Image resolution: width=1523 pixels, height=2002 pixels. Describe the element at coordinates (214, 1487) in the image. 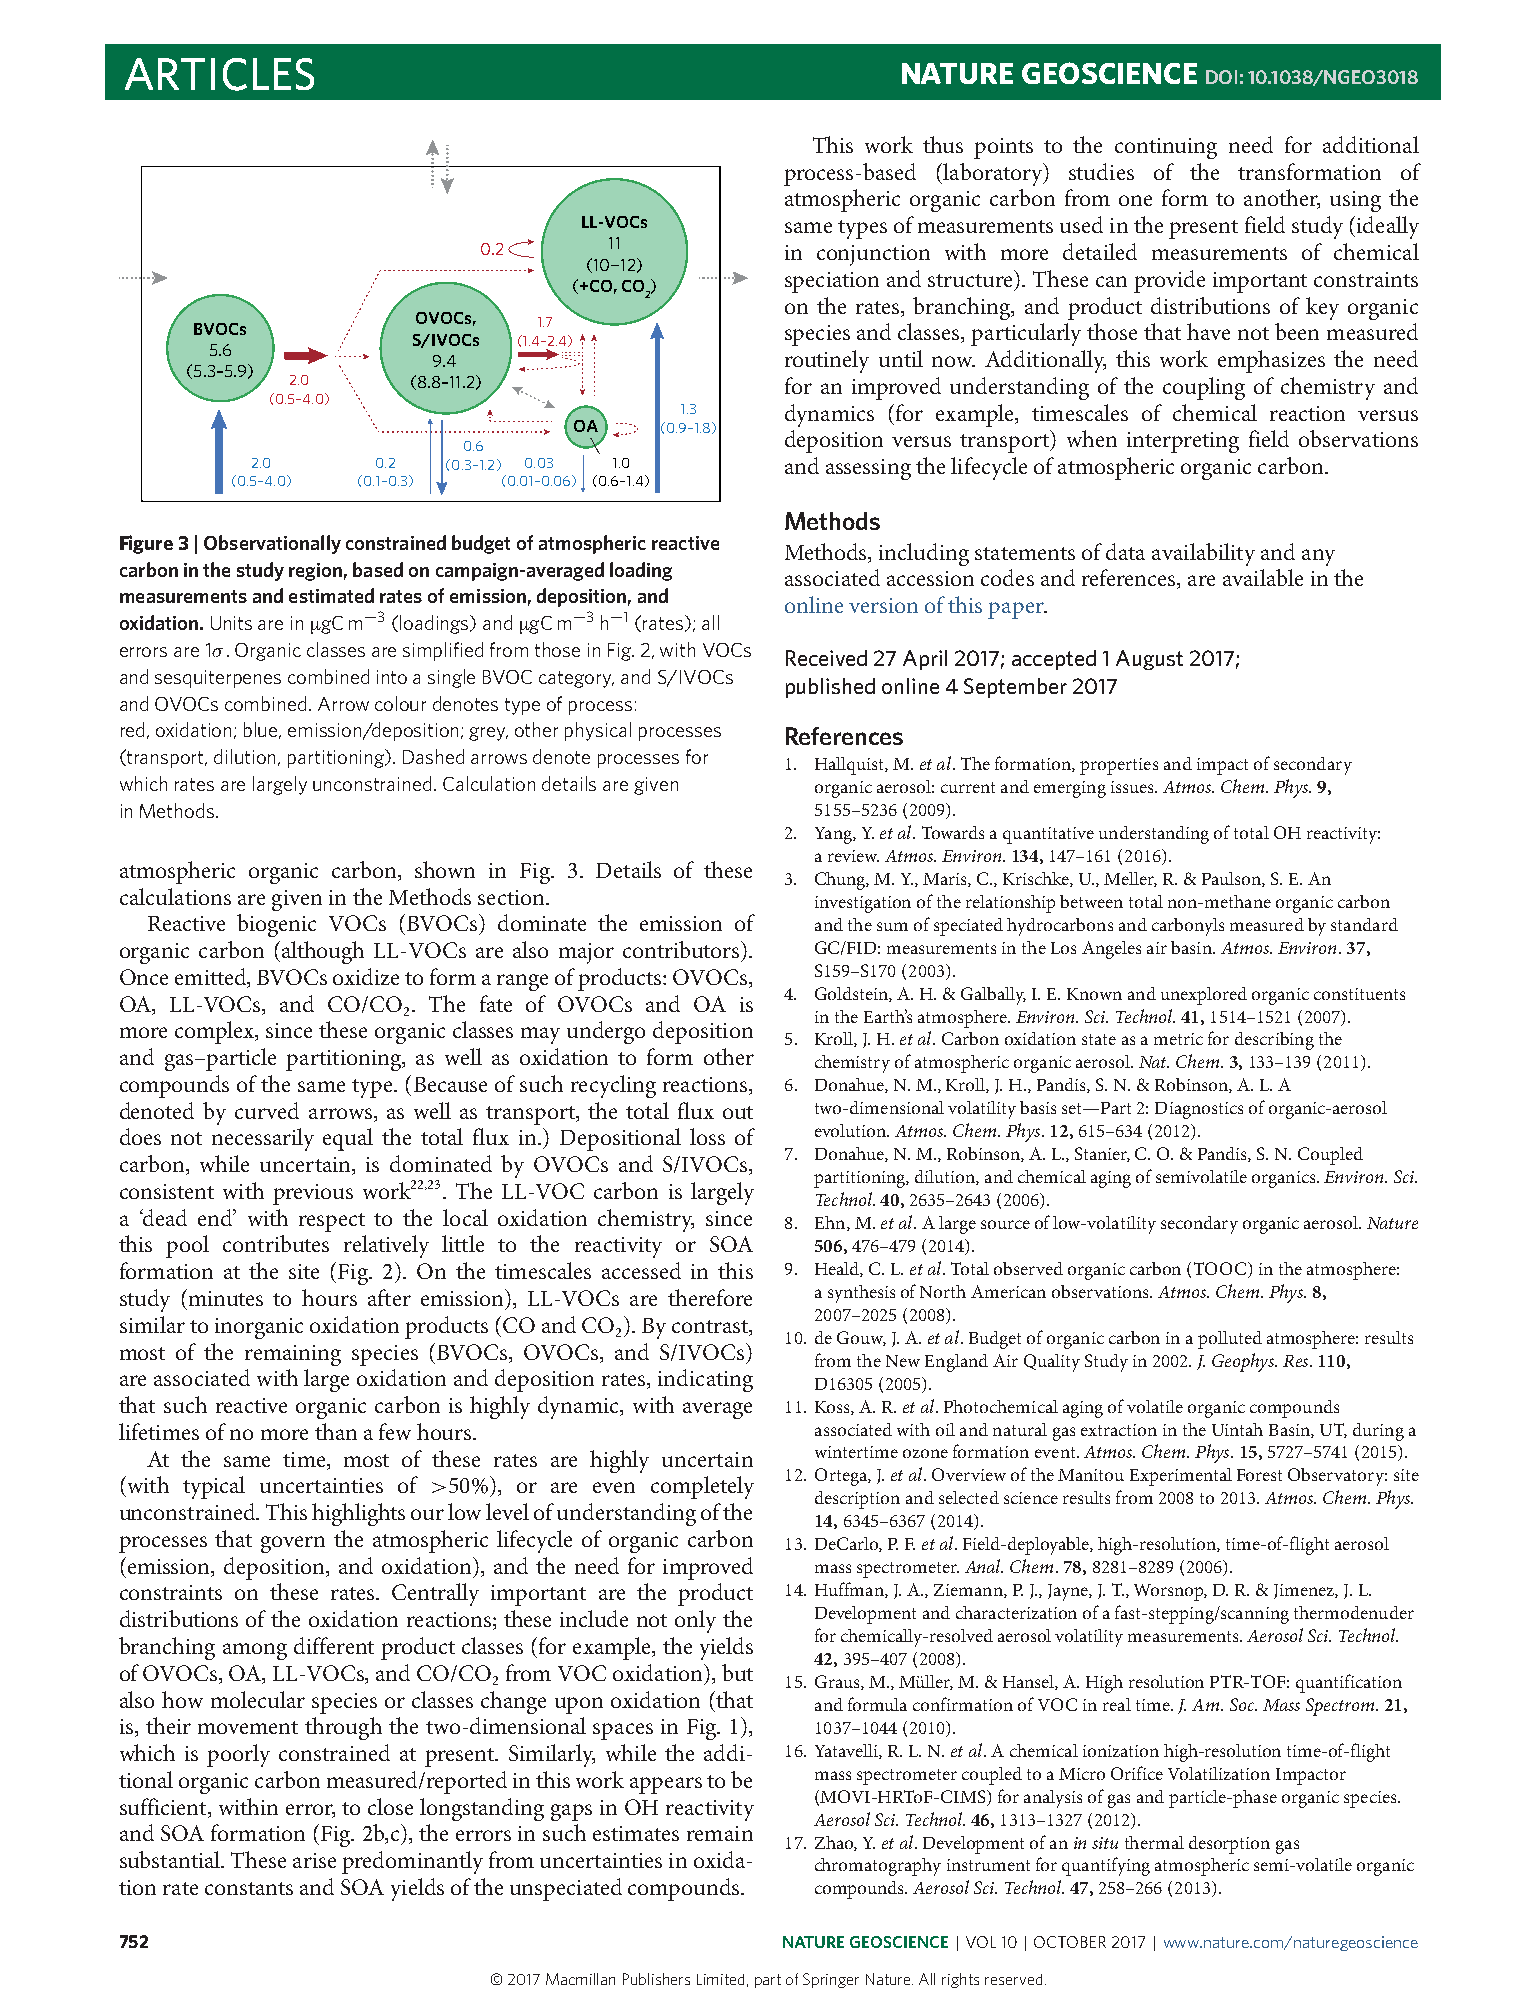

I see `typical` at that location.
